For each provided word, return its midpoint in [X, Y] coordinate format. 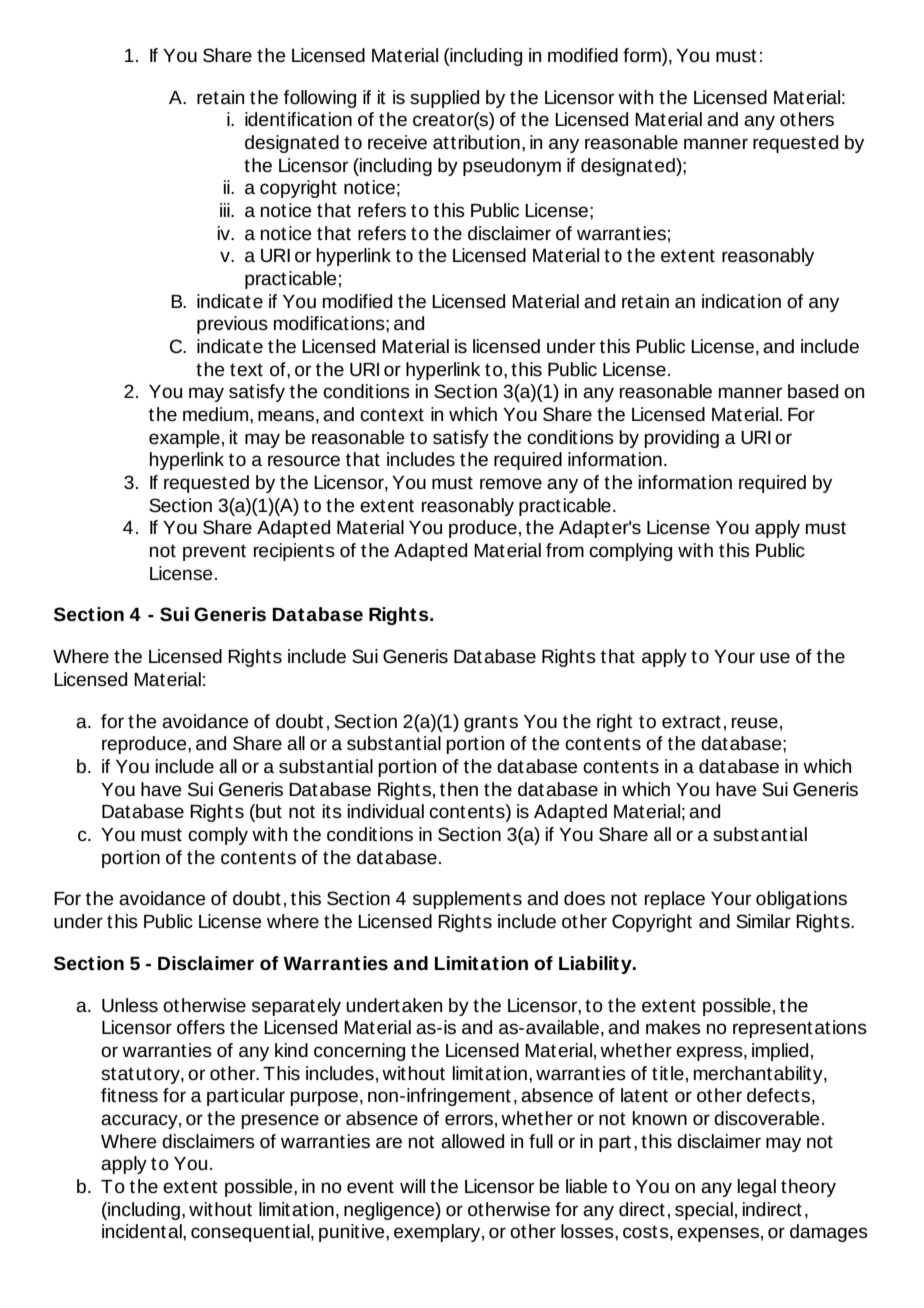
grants [491, 723]
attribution [476, 142]
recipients [294, 552]
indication [741, 301]
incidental [143, 1231]
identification [298, 119]
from [565, 550]
